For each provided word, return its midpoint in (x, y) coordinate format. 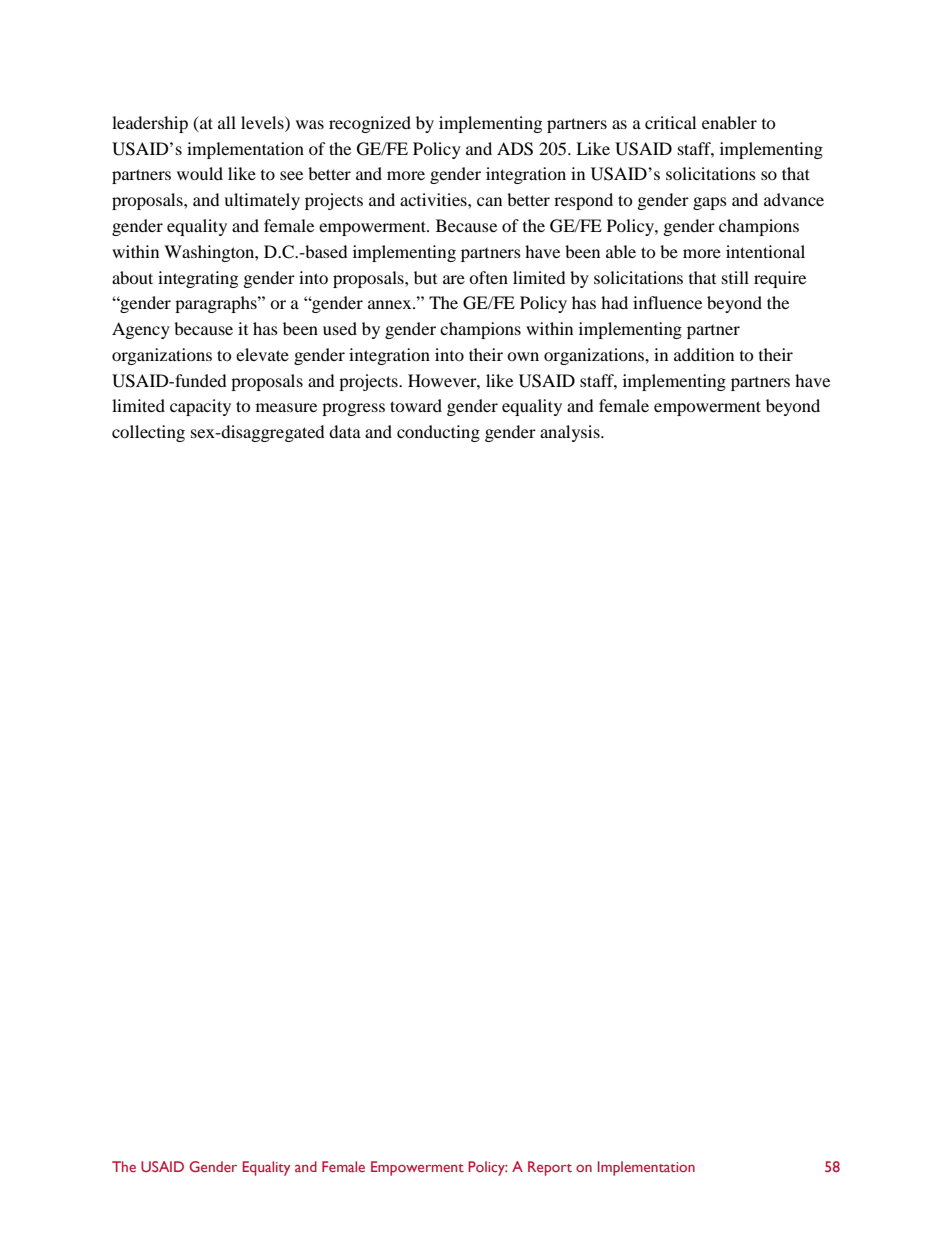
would (200, 173)
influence (667, 302)
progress (353, 409)
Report (550, 1168)
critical (670, 122)
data (345, 431)
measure (286, 407)
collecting (148, 433)
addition (704, 354)
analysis (571, 433)
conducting (438, 433)
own (523, 356)
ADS (515, 149)
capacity (200, 407)
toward (416, 405)
